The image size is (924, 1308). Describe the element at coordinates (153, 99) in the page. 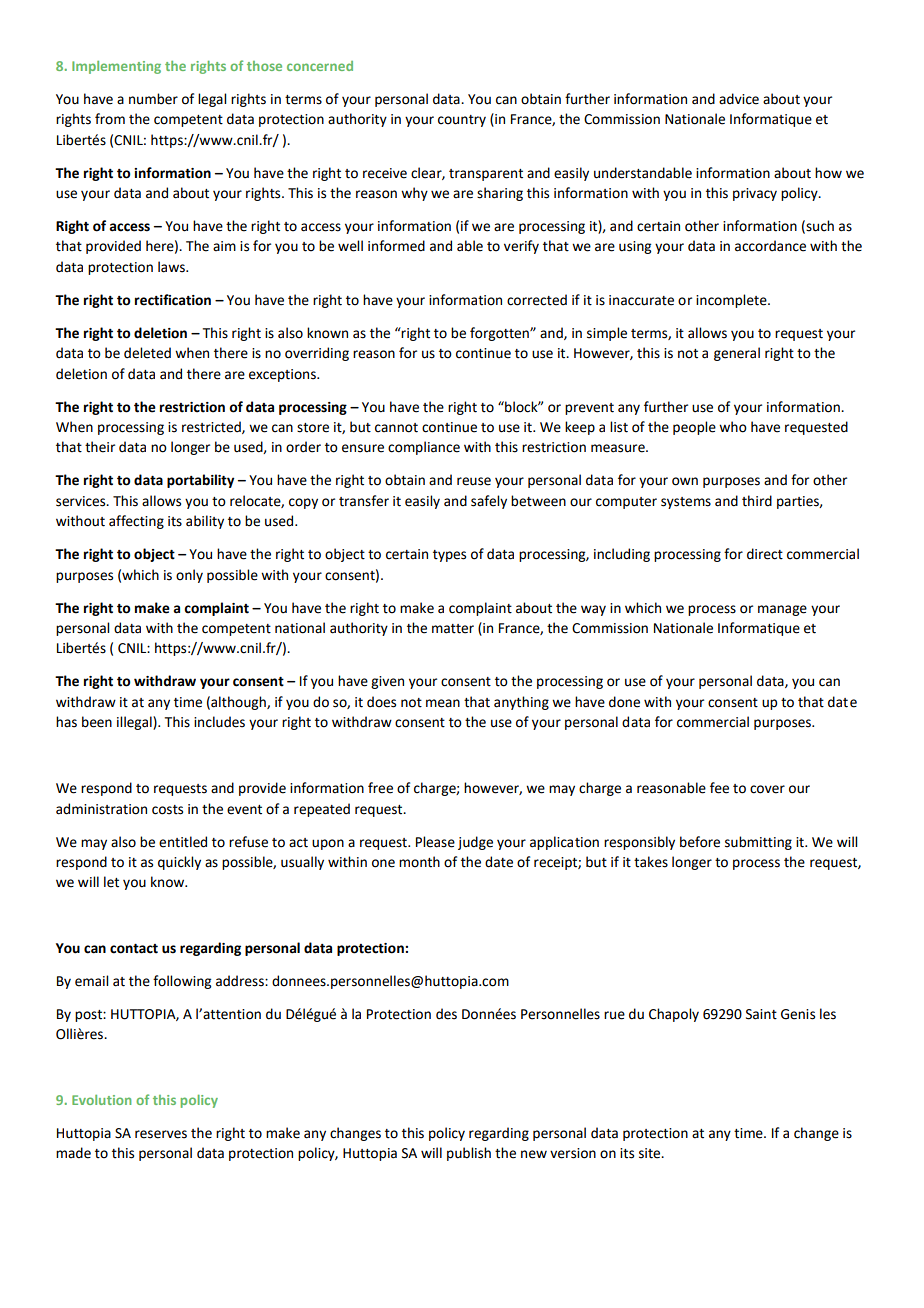

I see `number` at that location.
